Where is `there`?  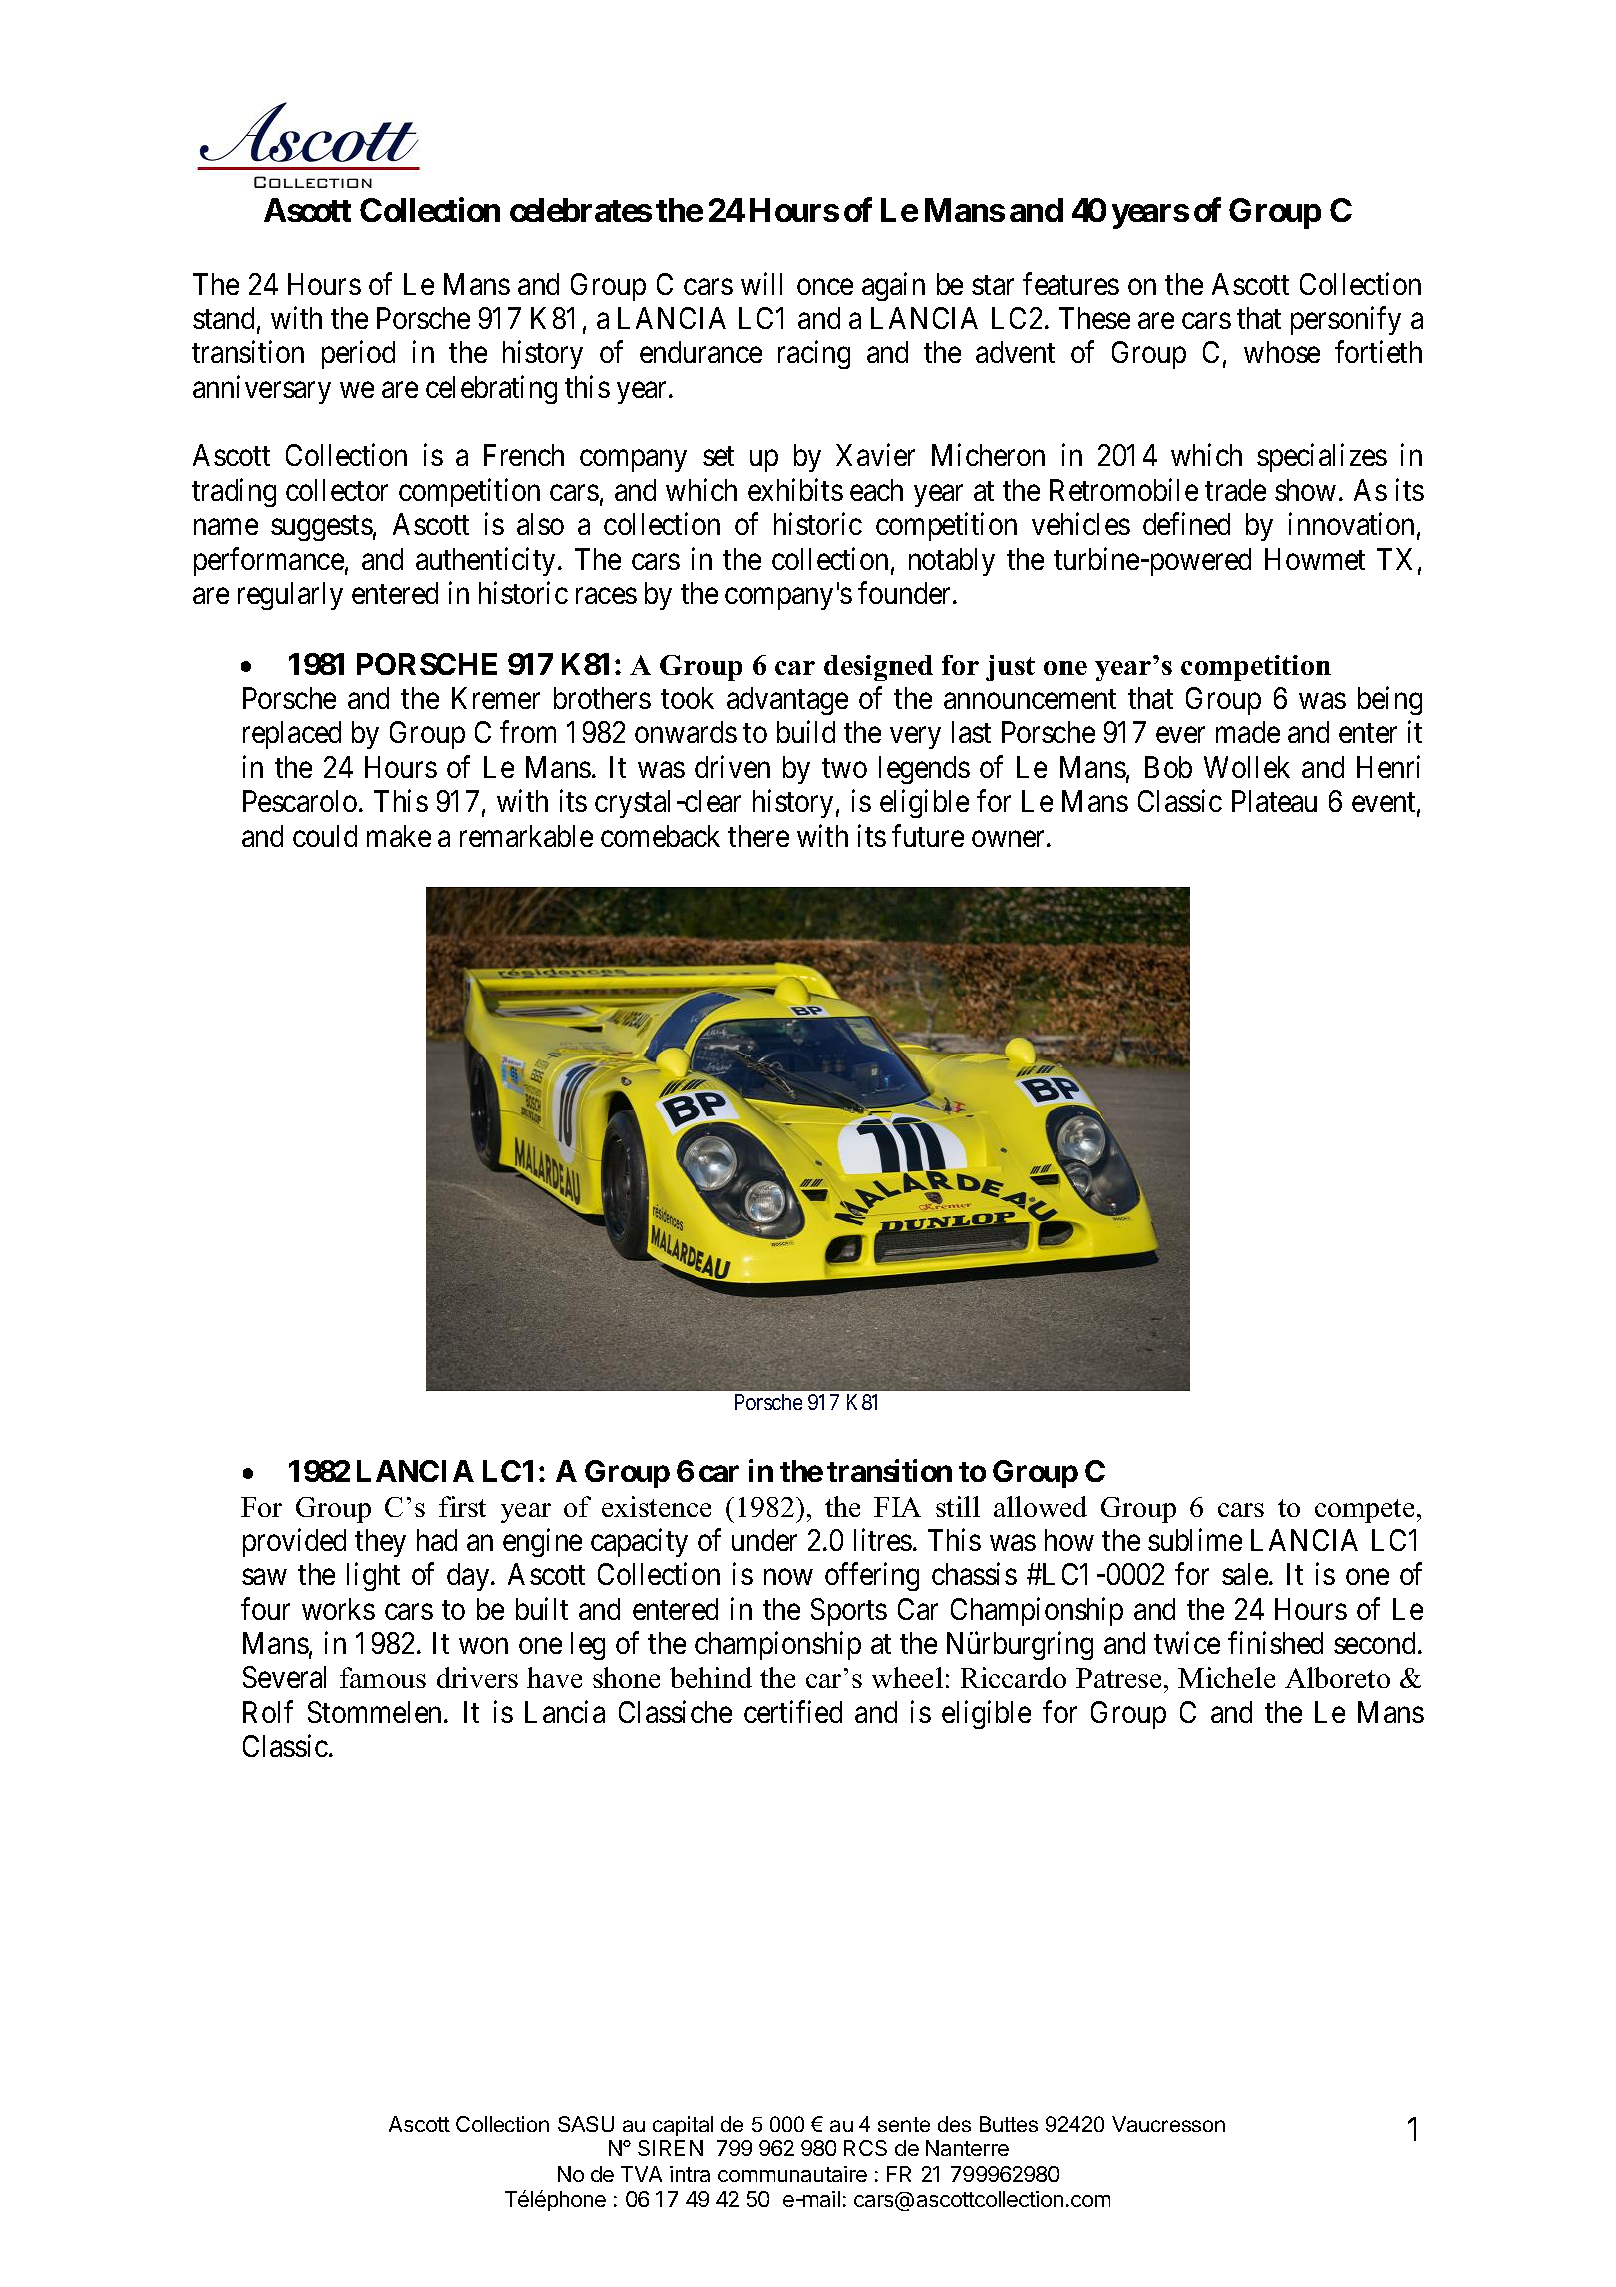
there is located at coordinates (758, 836).
